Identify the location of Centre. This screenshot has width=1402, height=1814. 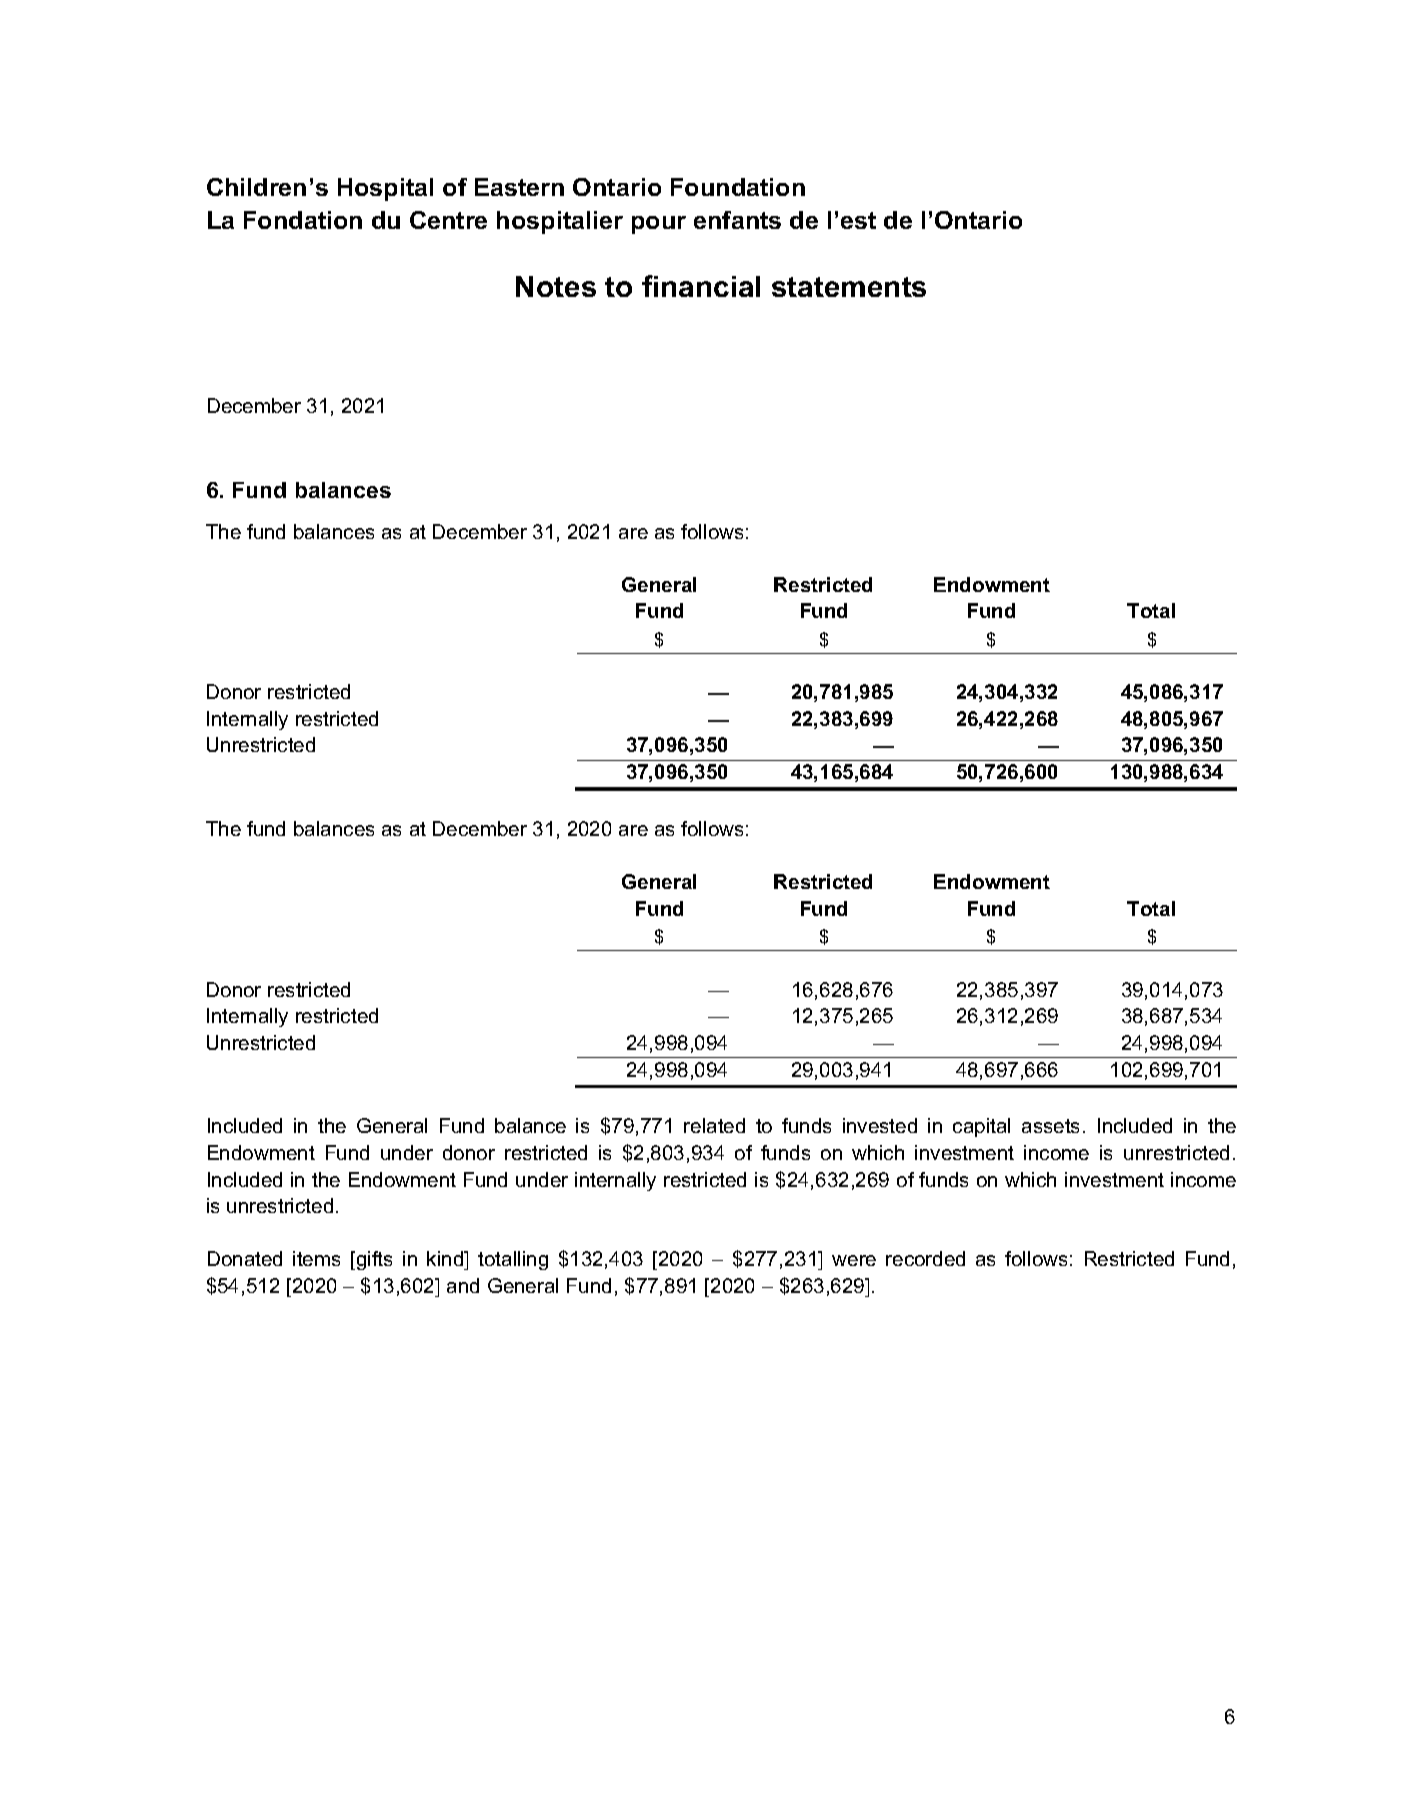
(448, 220).
